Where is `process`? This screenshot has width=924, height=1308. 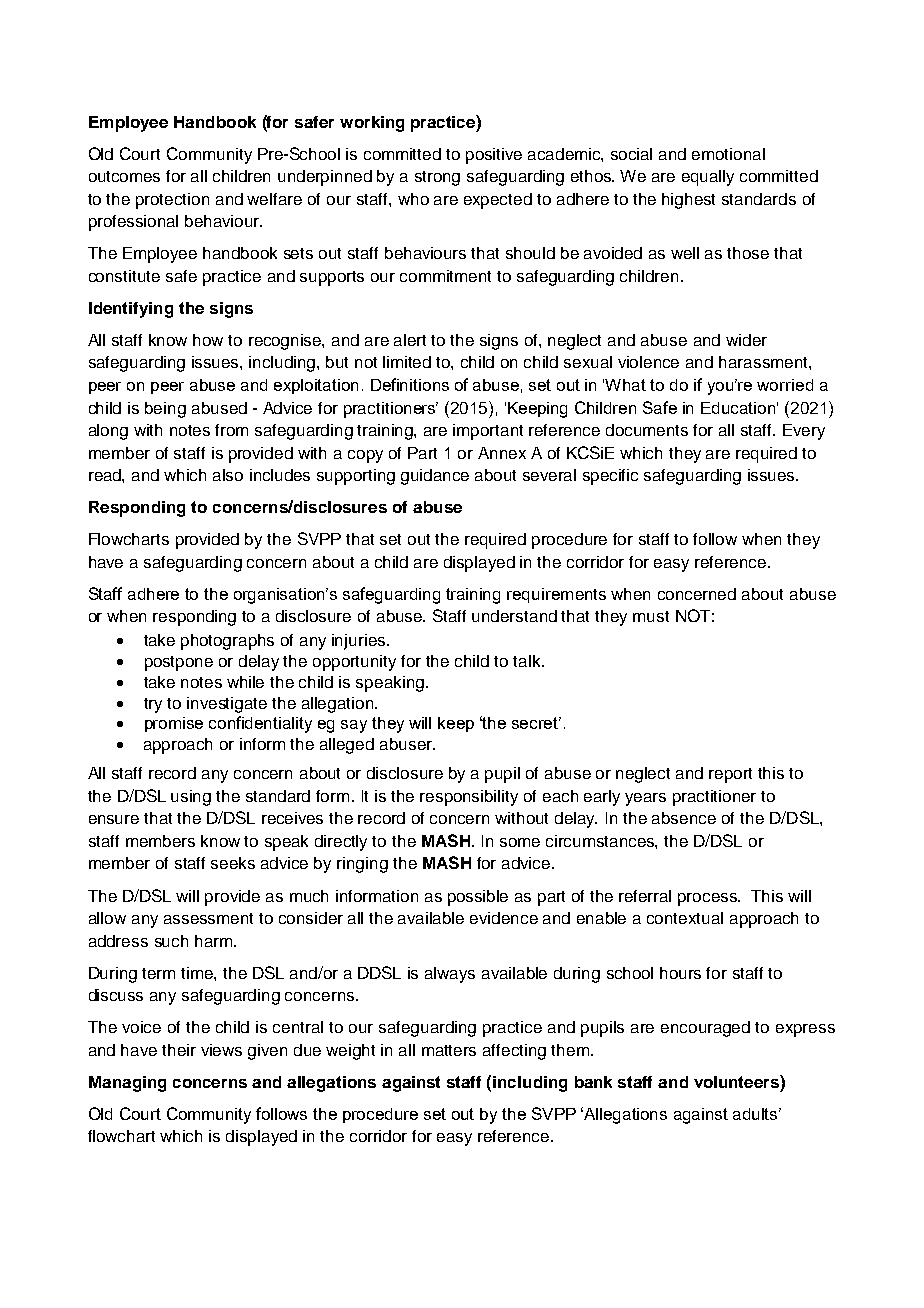 process is located at coordinates (709, 899).
